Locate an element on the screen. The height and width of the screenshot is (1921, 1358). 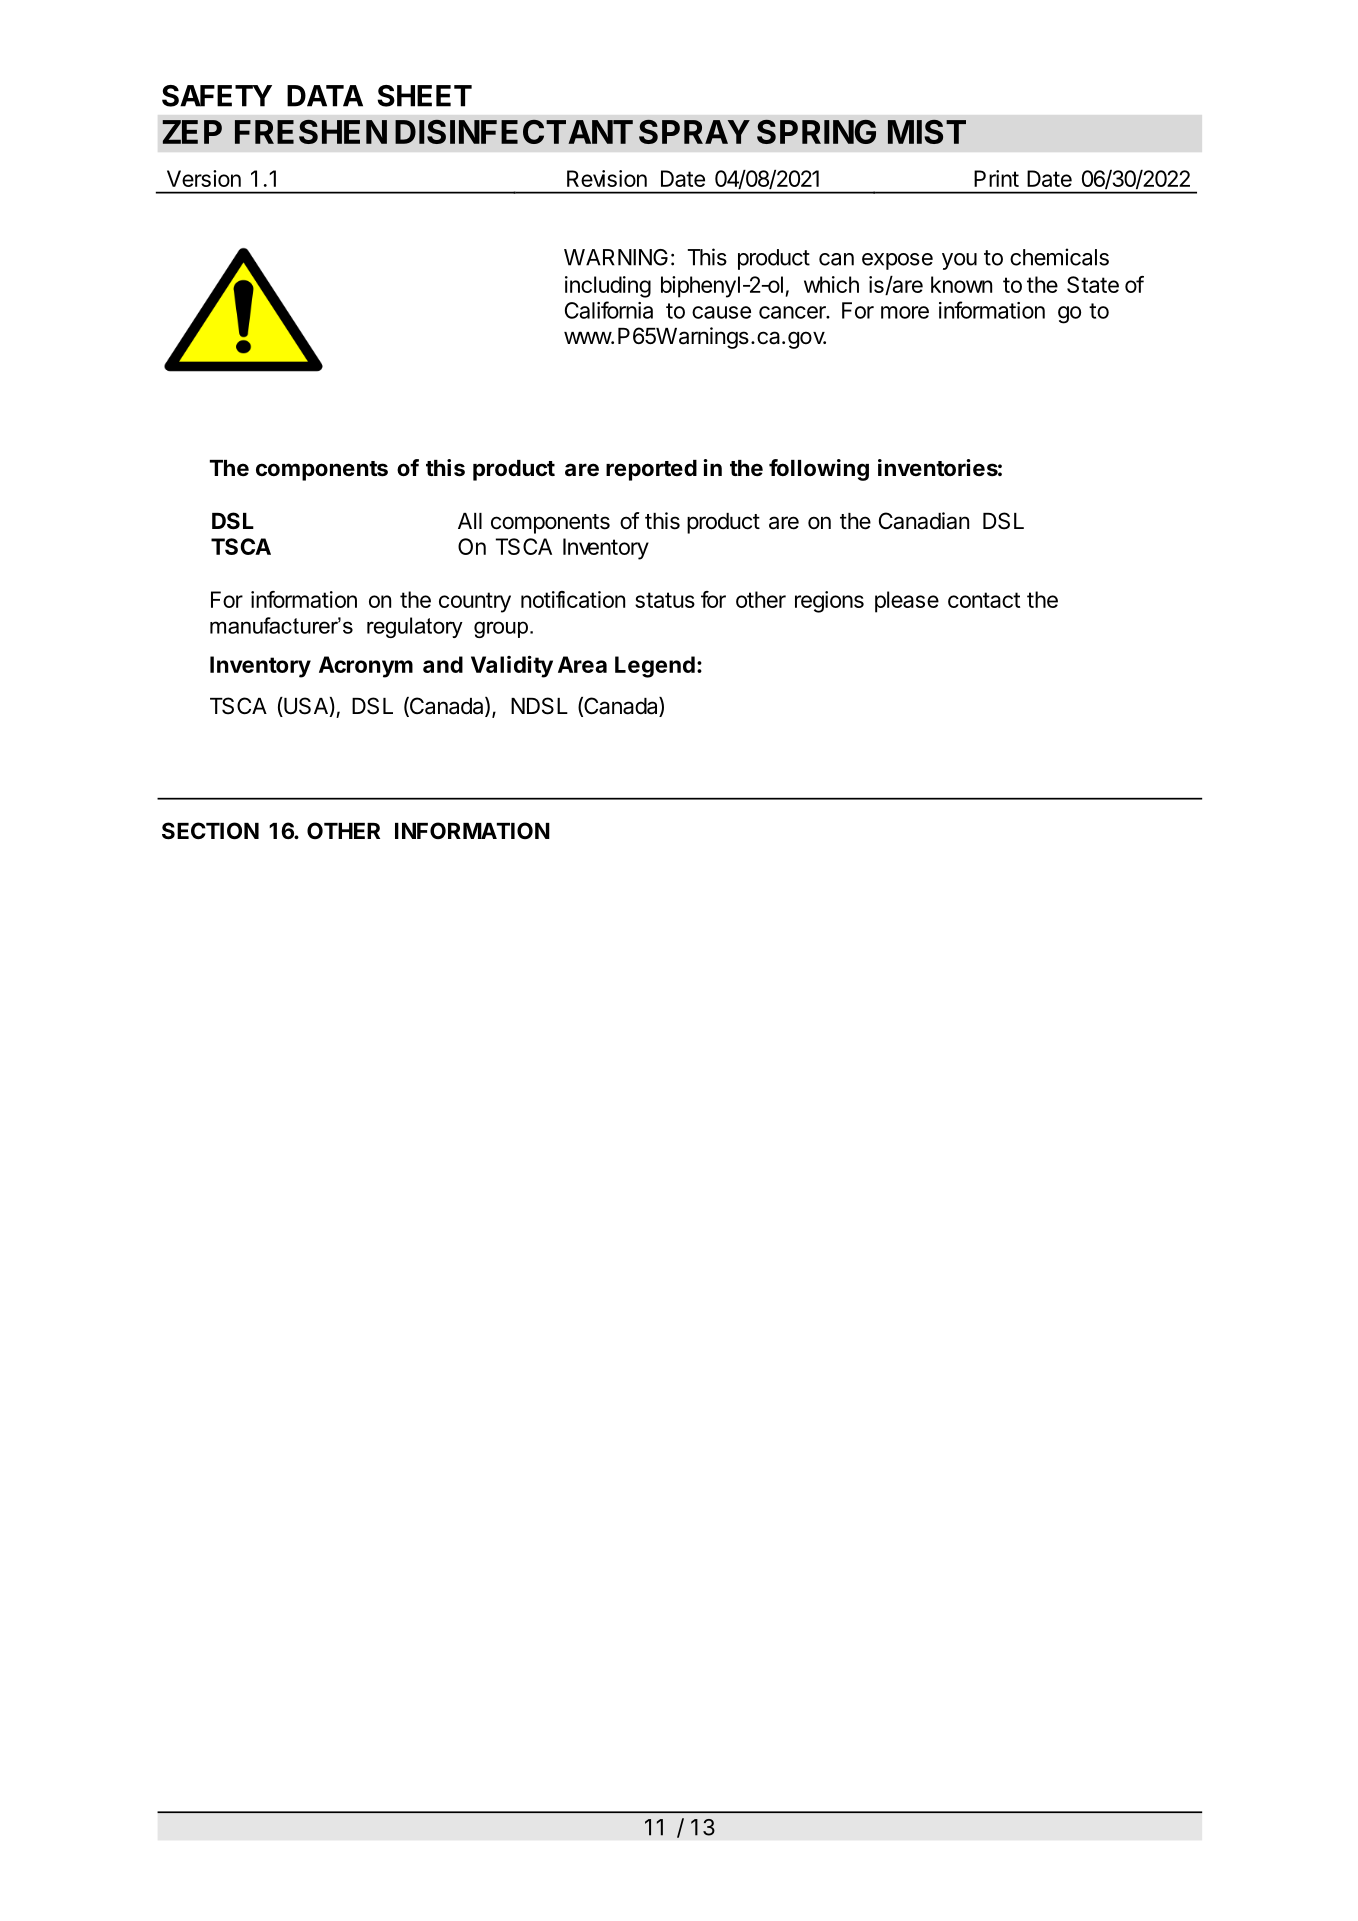
cause is located at coordinates (721, 312).
